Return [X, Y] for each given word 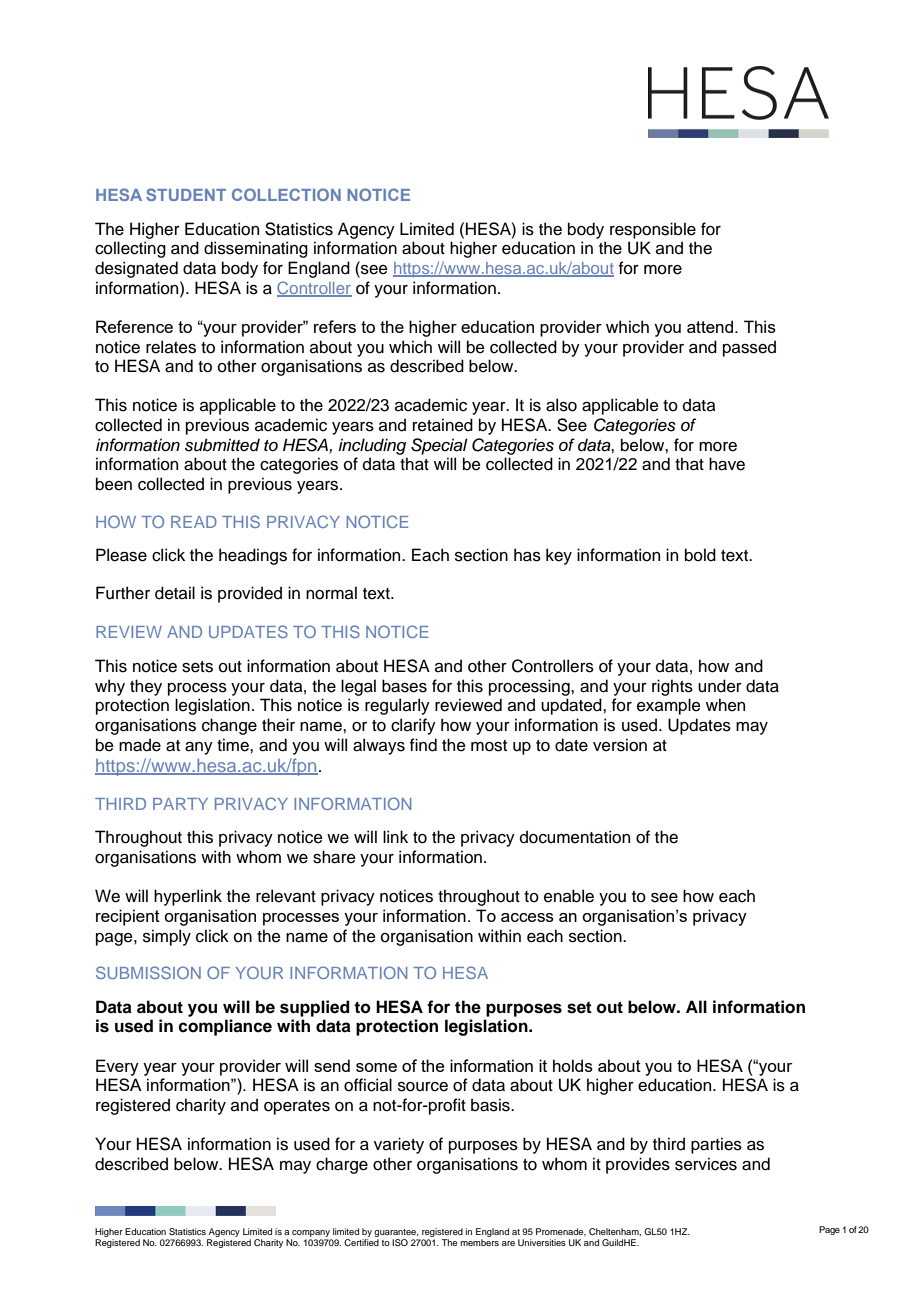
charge [342, 1165]
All [696, 1006]
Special [439, 446]
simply [167, 937]
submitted [222, 445]
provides [638, 1165]
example [669, 706]
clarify [413, 726]
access [527, 917]
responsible [653, 230]
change [229, 726]
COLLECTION [286, 194]
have [727, 464]
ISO [400, 1242]
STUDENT [186, 194]
